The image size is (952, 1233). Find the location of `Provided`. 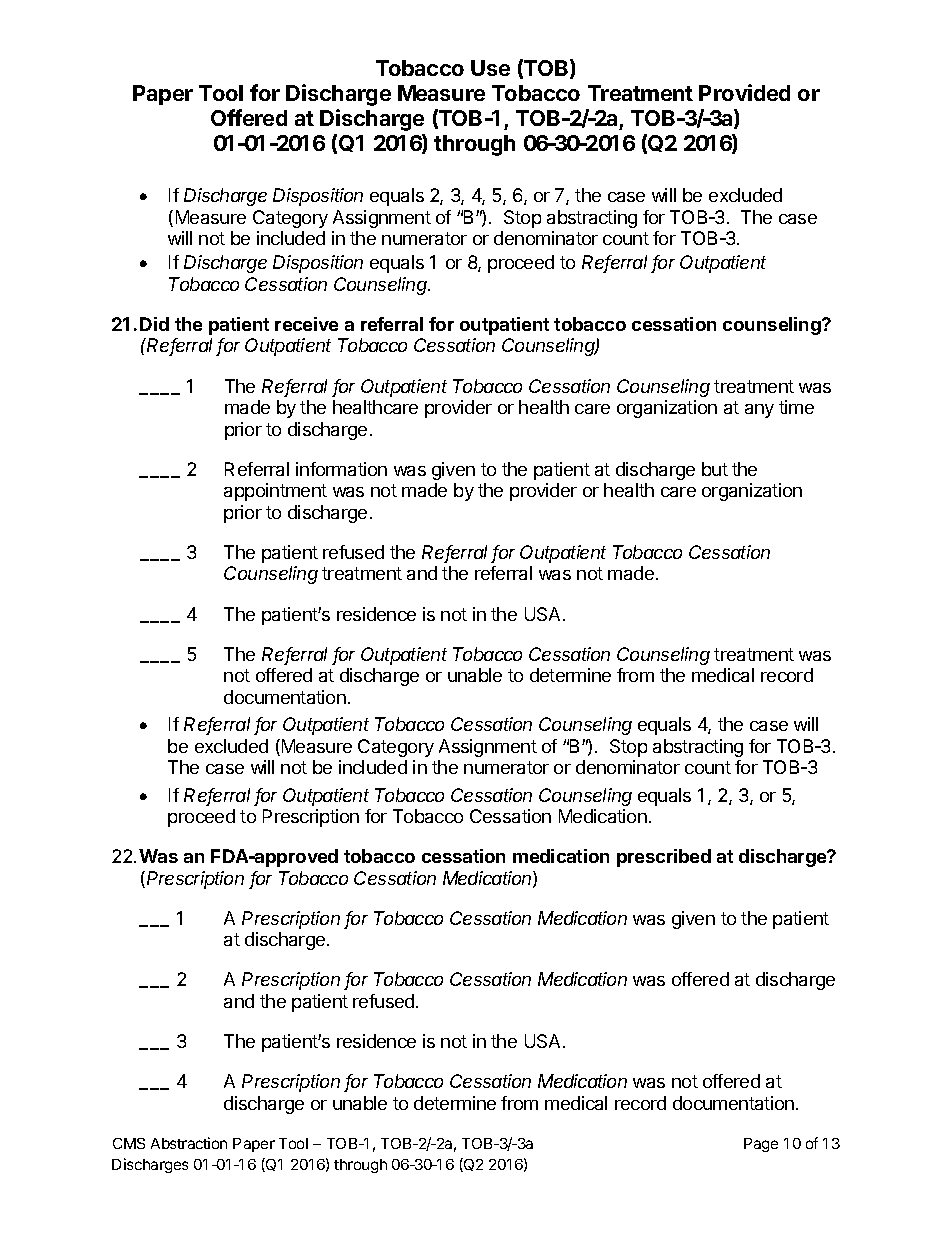

Provided is located at coordinates (744, 92).
